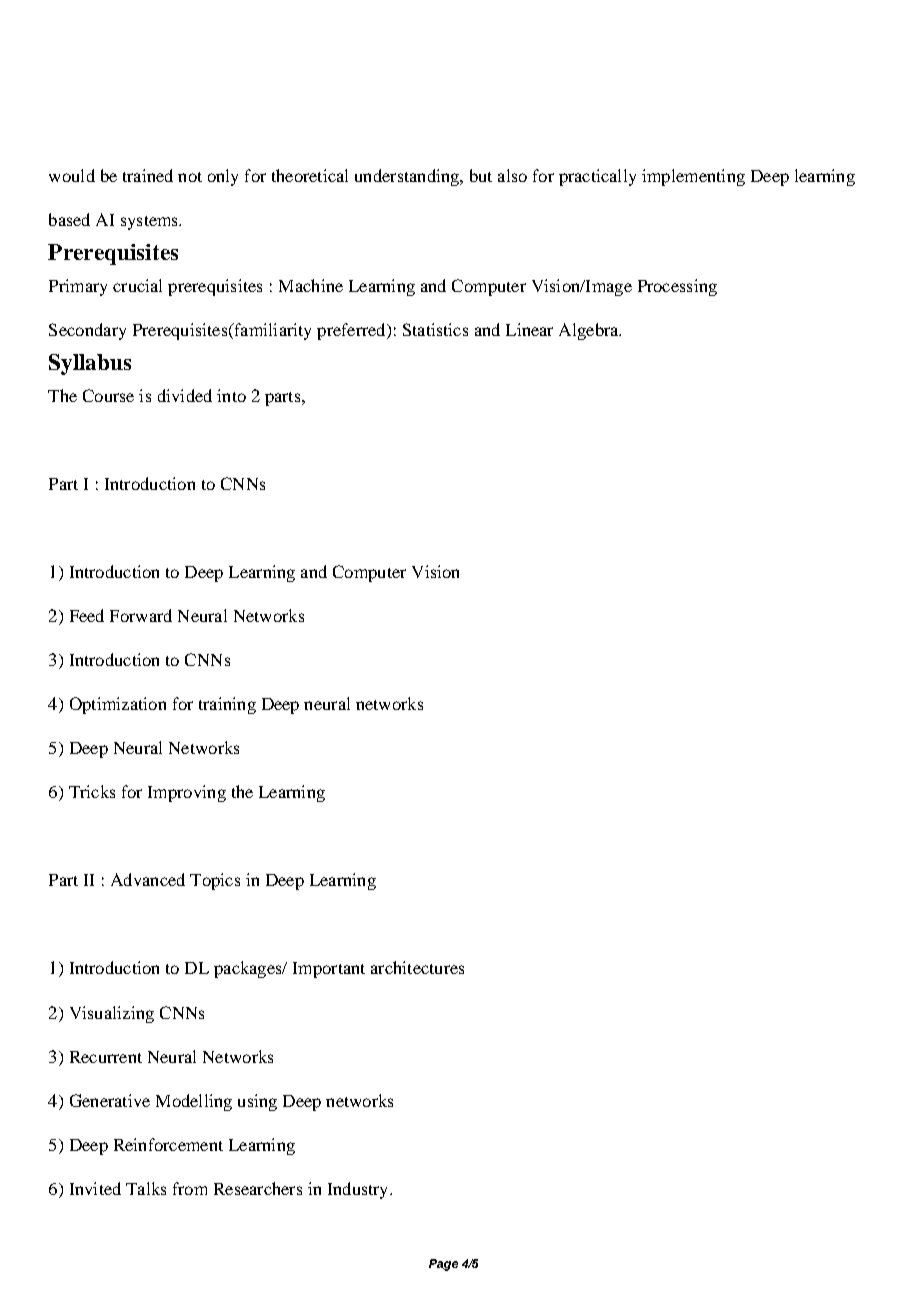 This screenshot has height=1308, width=924. Describe the element at coordinates (408, 177) in the screenshot. I see `understanding` at that location.
